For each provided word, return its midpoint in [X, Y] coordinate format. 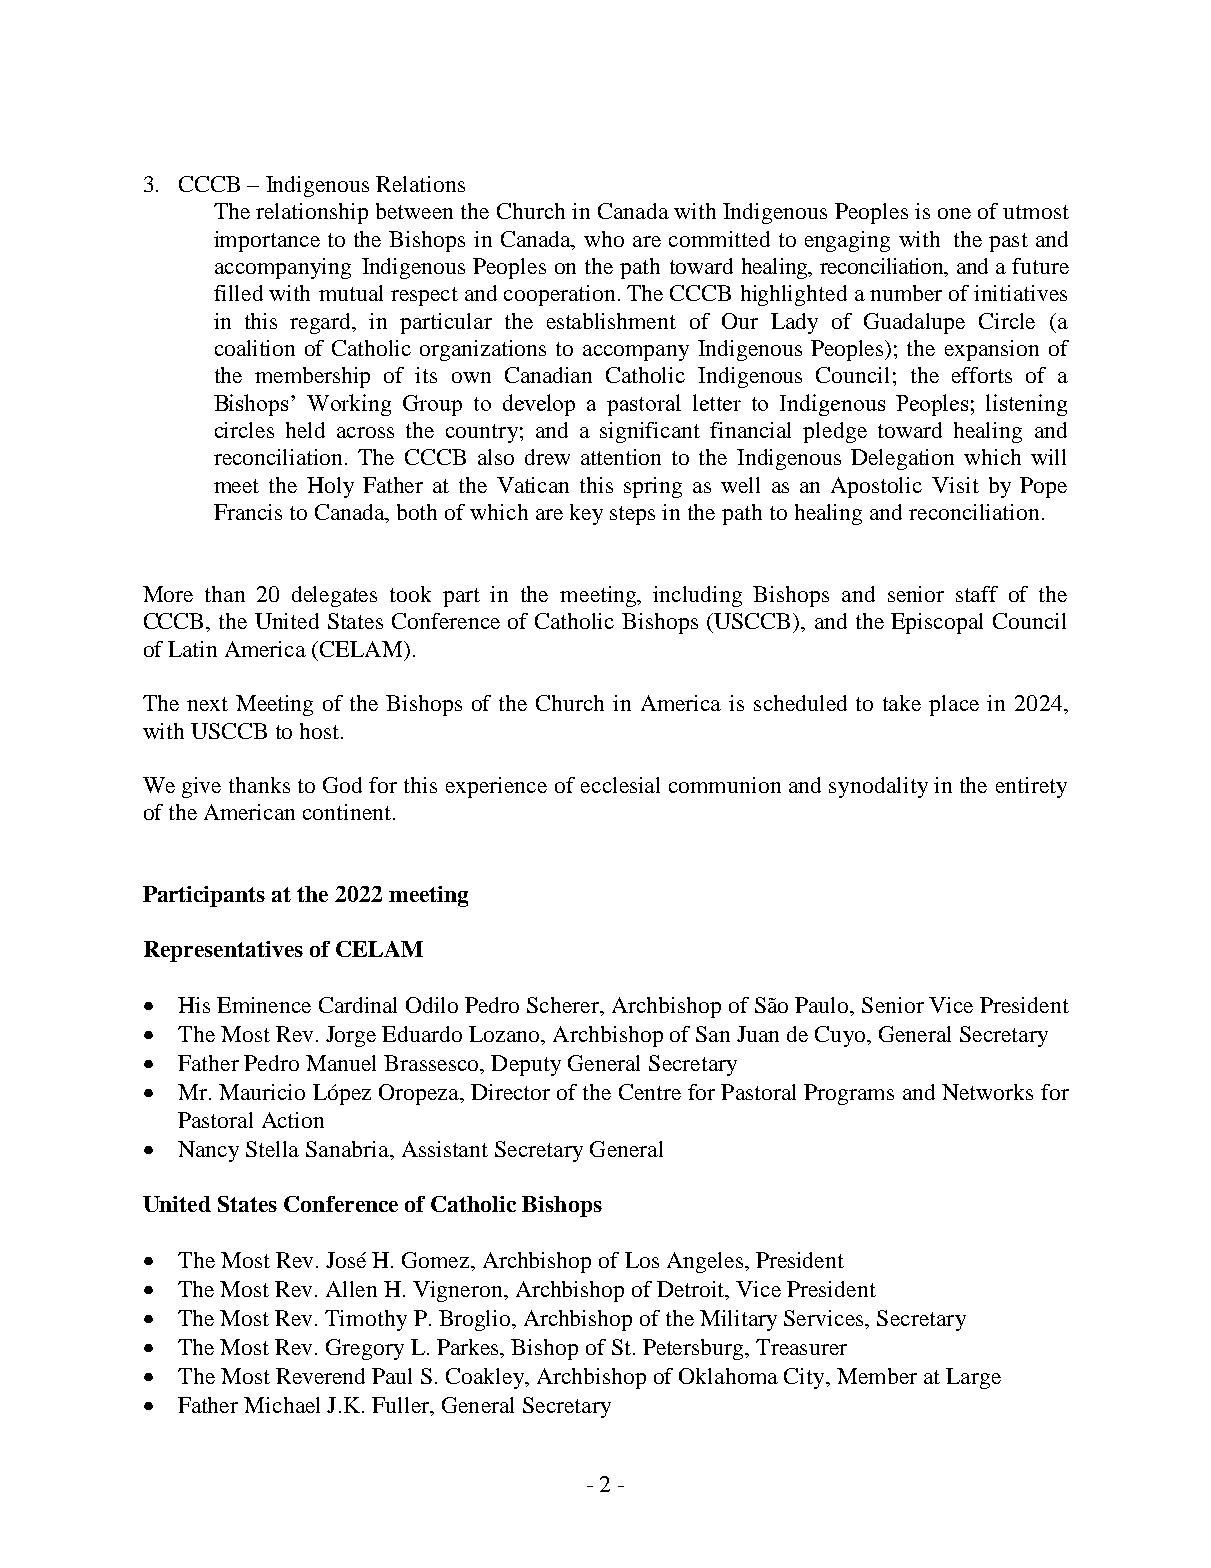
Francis [248, 512]
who [604, 239]
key [586, 514]
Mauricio [262, 1092]
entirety [1031, 787]
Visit [955, 485]
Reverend [320, 1376]
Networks [987, 1092]
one [954, 213]
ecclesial [620, 785]
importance [267, 241]
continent [348, 812]
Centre [650, 1092]
